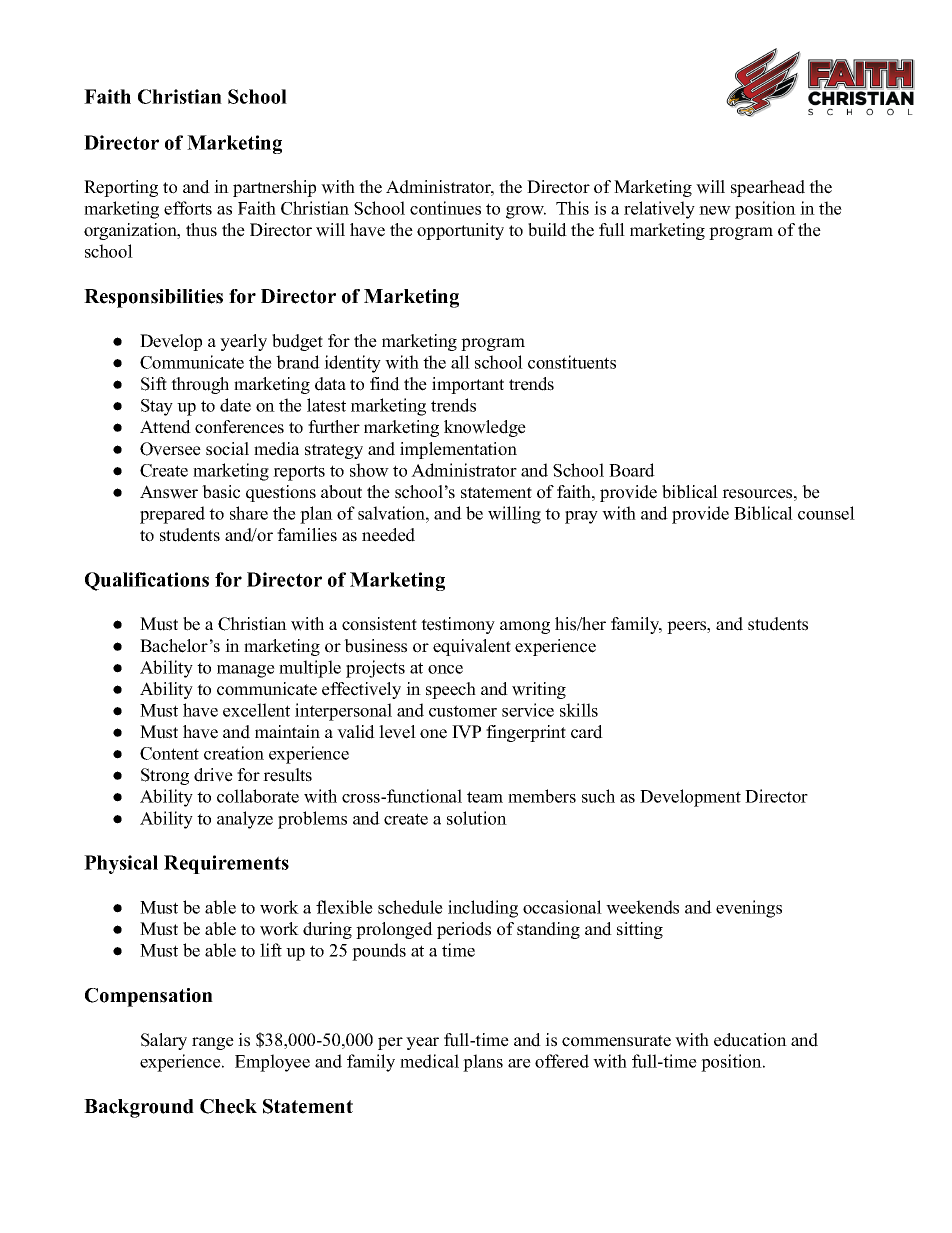 This document has width=952, height=1233. Describe the element at coordinates (188, 208) in the document. I see `efforts` at that location.
